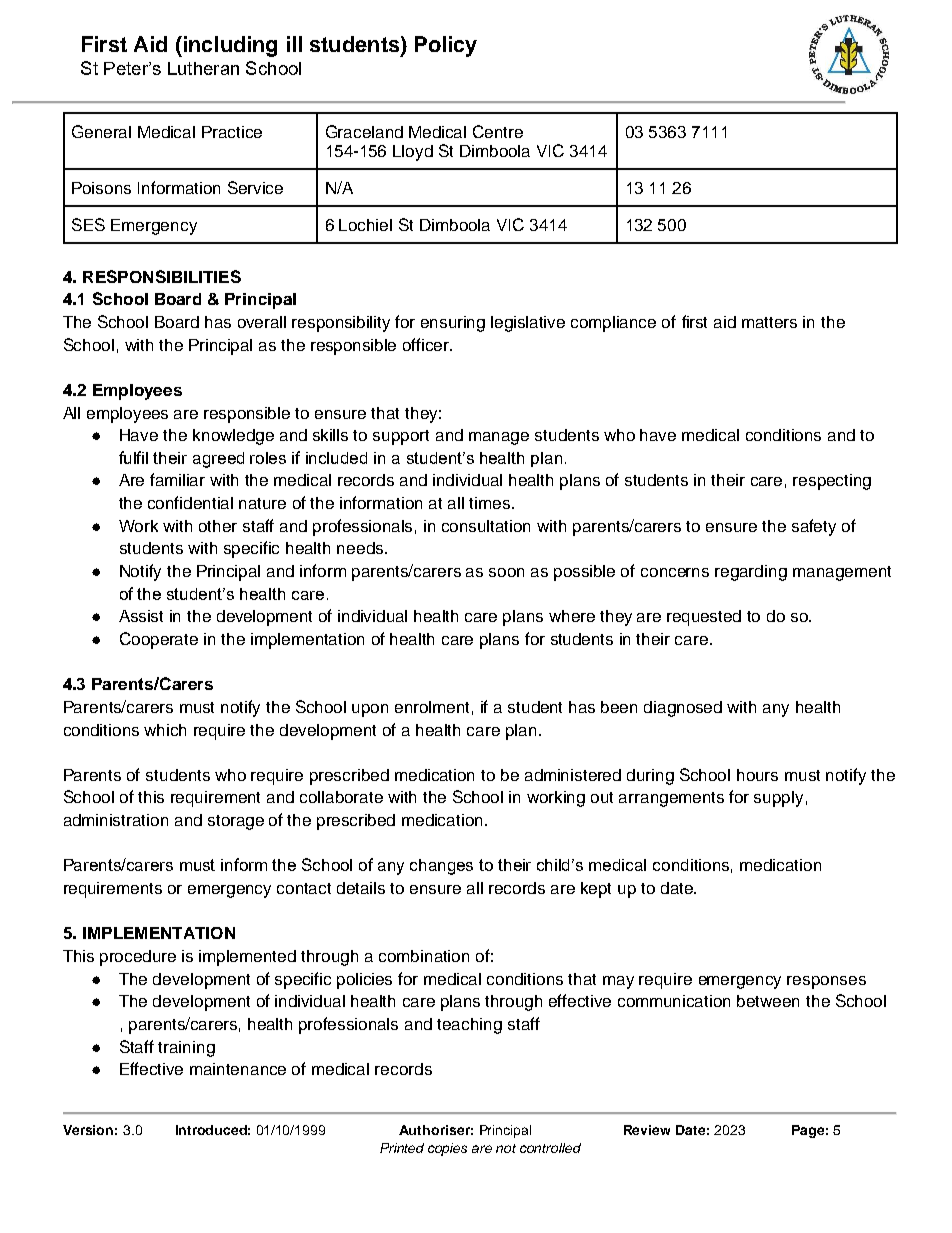 The image size is (952, 1233). What do you see at coordinates (262, 322) in the page?
I see `overall` at bounding box center [262, 322].
